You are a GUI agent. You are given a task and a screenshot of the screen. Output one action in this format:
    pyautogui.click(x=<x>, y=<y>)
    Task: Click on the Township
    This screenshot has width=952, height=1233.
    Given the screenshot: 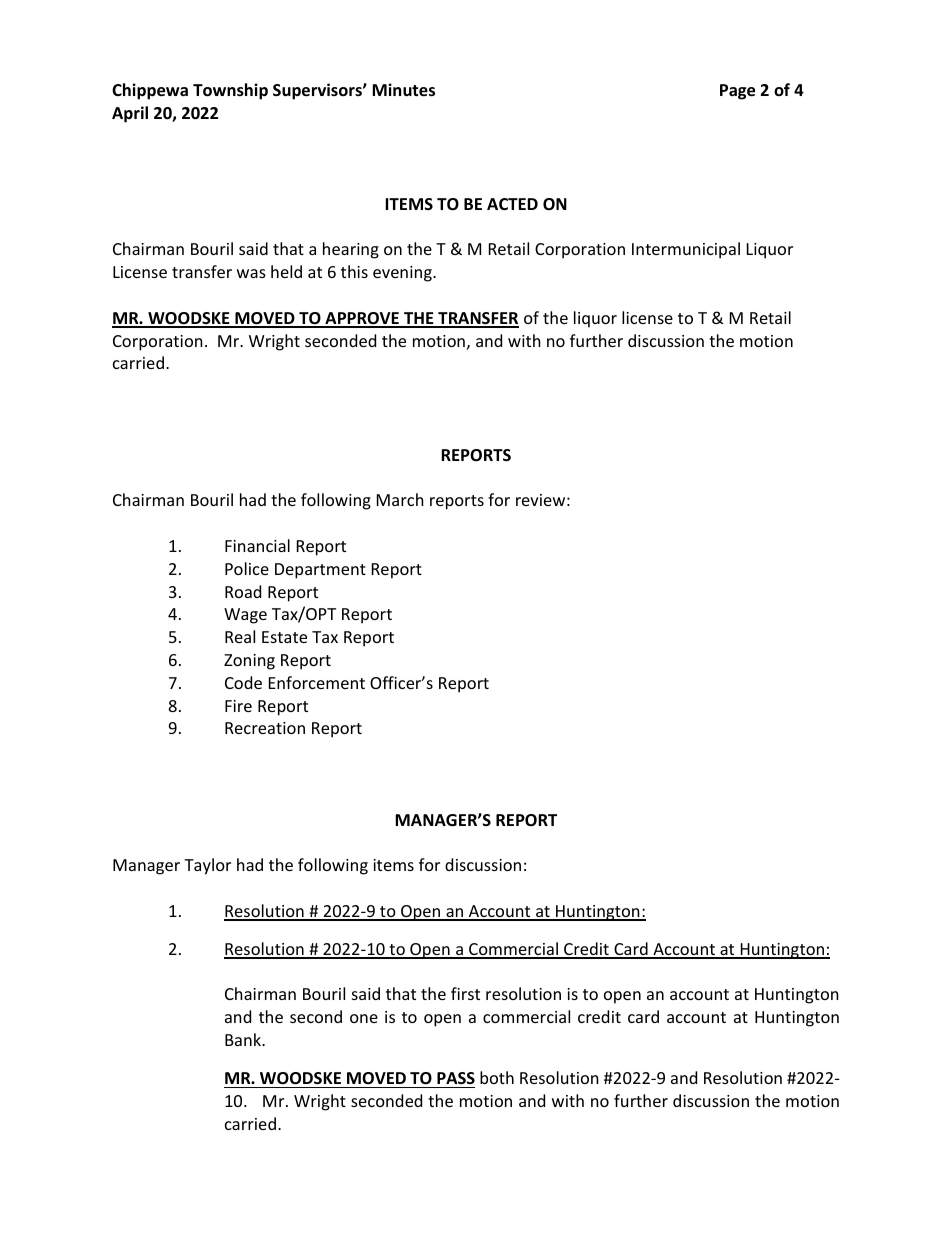 What is the action you would take?
    pyautogui.click(x=230, y=91)
